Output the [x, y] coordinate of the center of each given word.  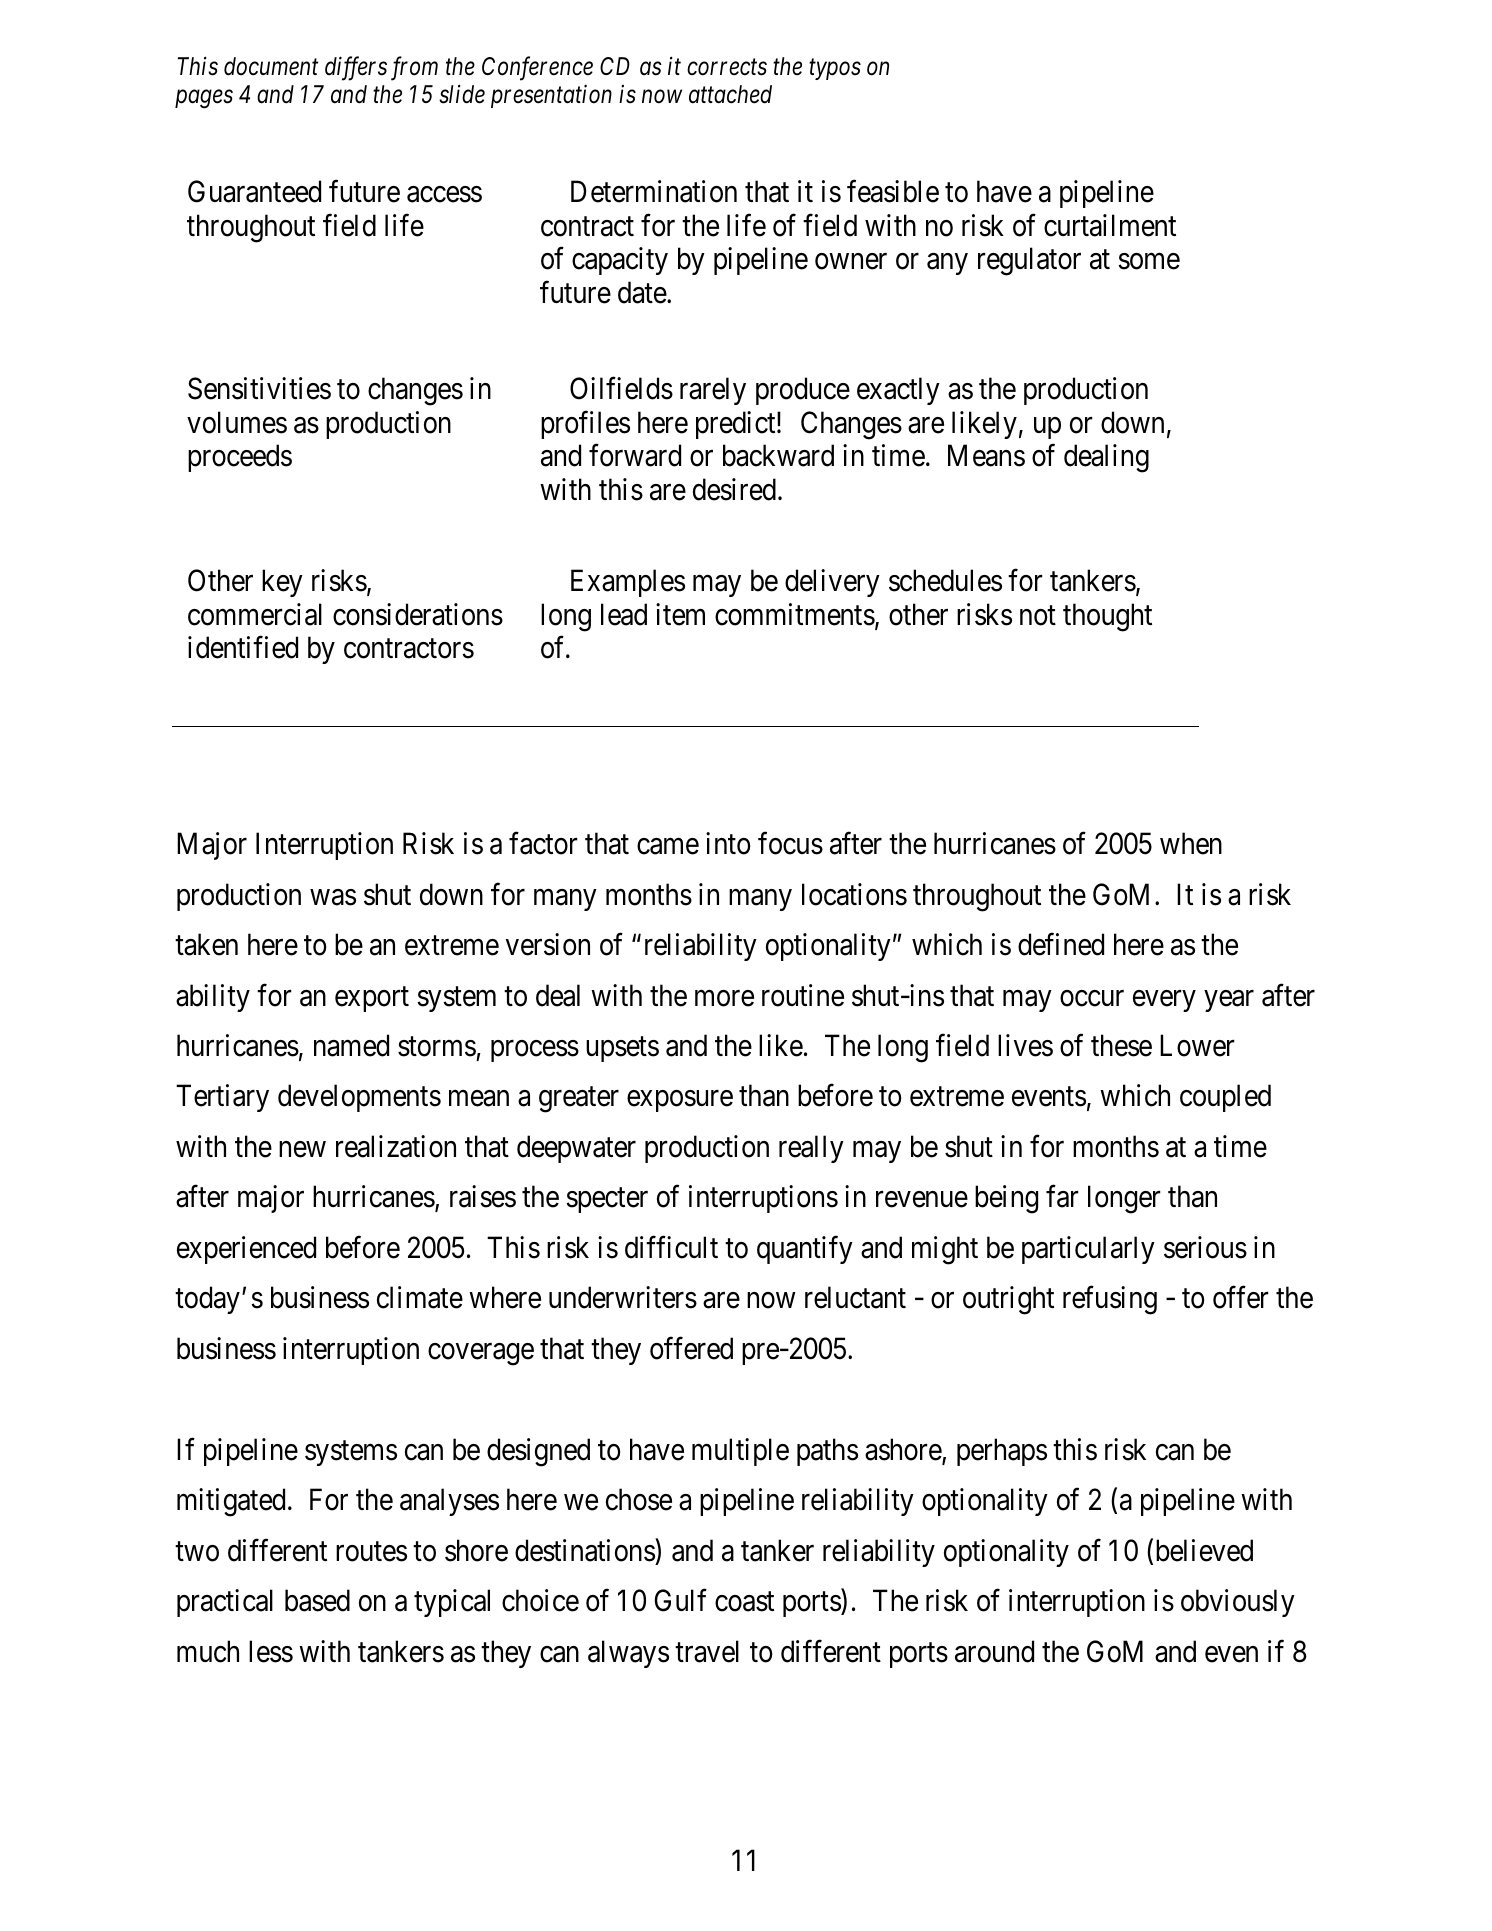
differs [356, 68]
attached [730, 94]
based [317, 1600]
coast [744, 1602]
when [1191, 843]
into [728, 843]
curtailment [1110, 225]
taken [206, 944]
